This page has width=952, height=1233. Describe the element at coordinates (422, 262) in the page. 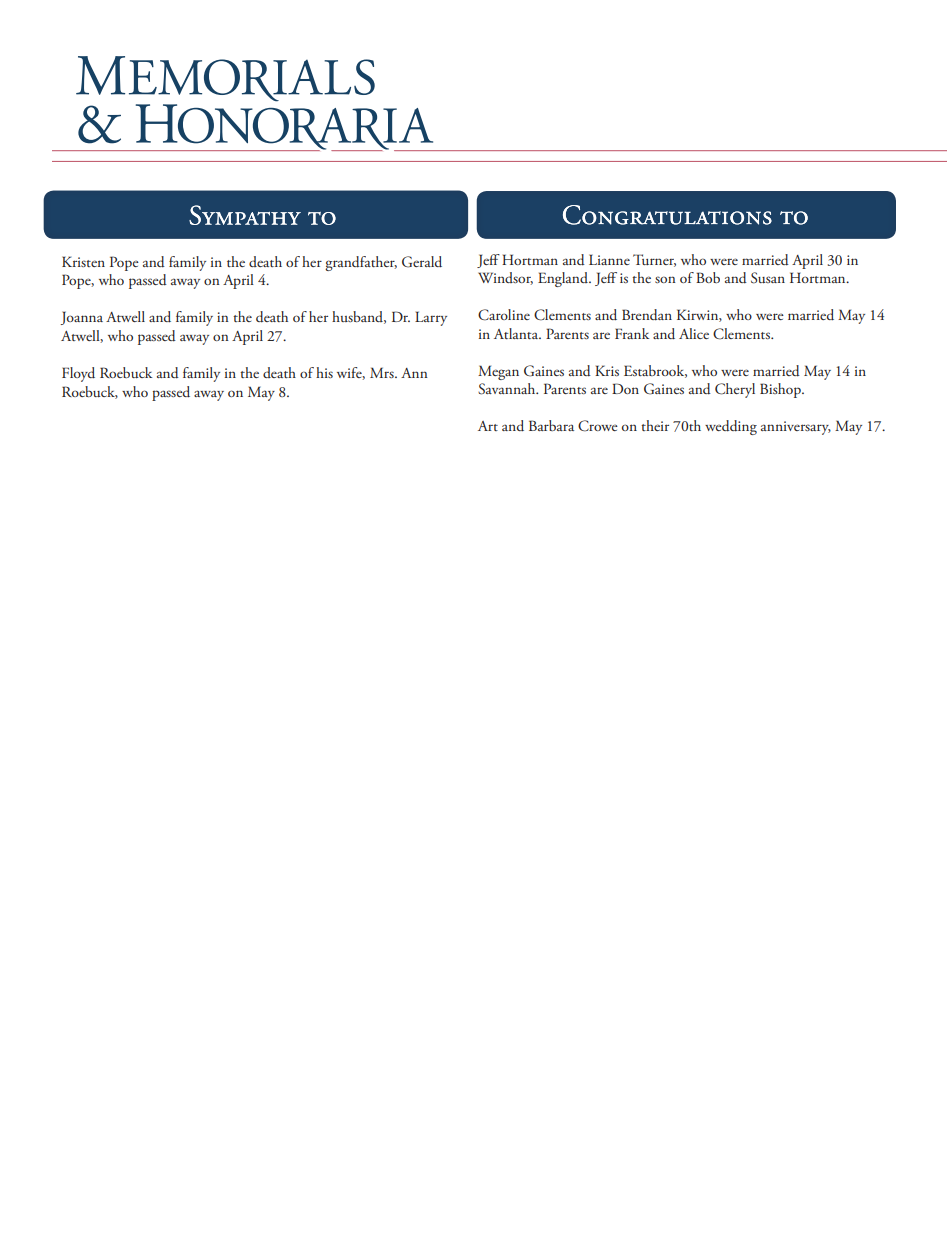

I see `Gerald` at that location.
